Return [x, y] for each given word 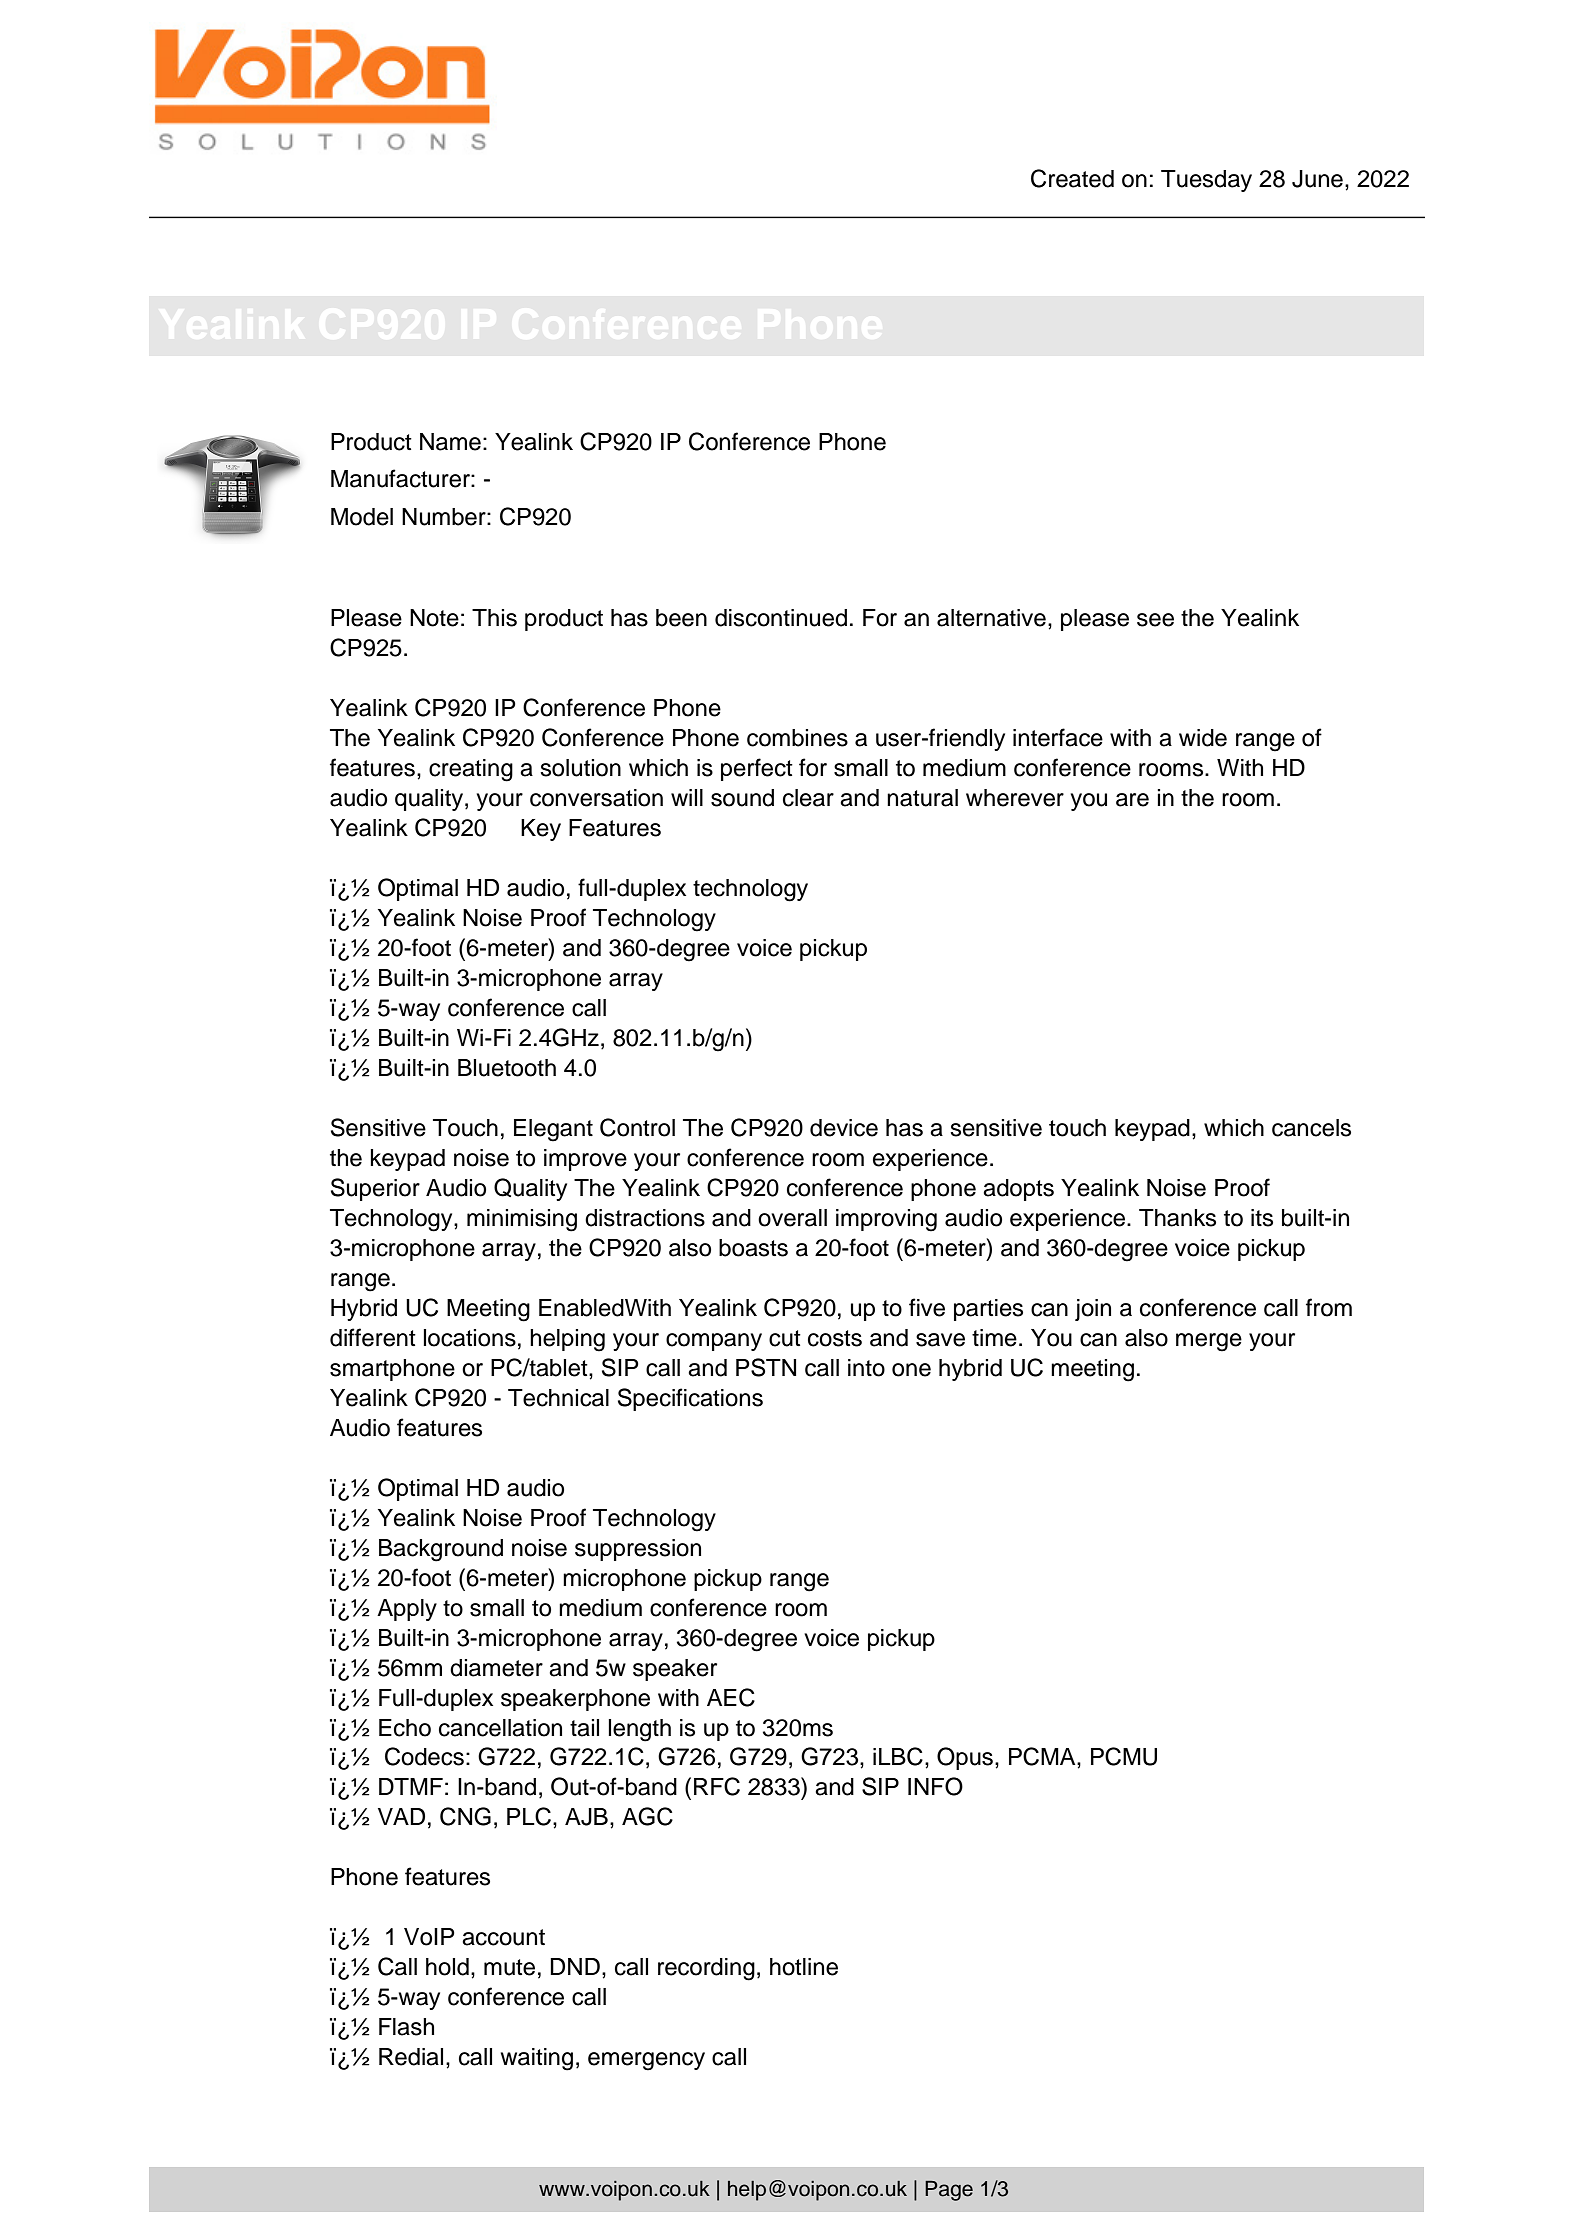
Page [949, 2191]
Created [1072, 178]
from [1329, 1307]
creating [471, 770]
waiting [537, 2059]
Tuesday [1206, 181]
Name [450, 442]
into [866, 1368]
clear [808, 798]
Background [441, 1550]
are [1132, 800]
